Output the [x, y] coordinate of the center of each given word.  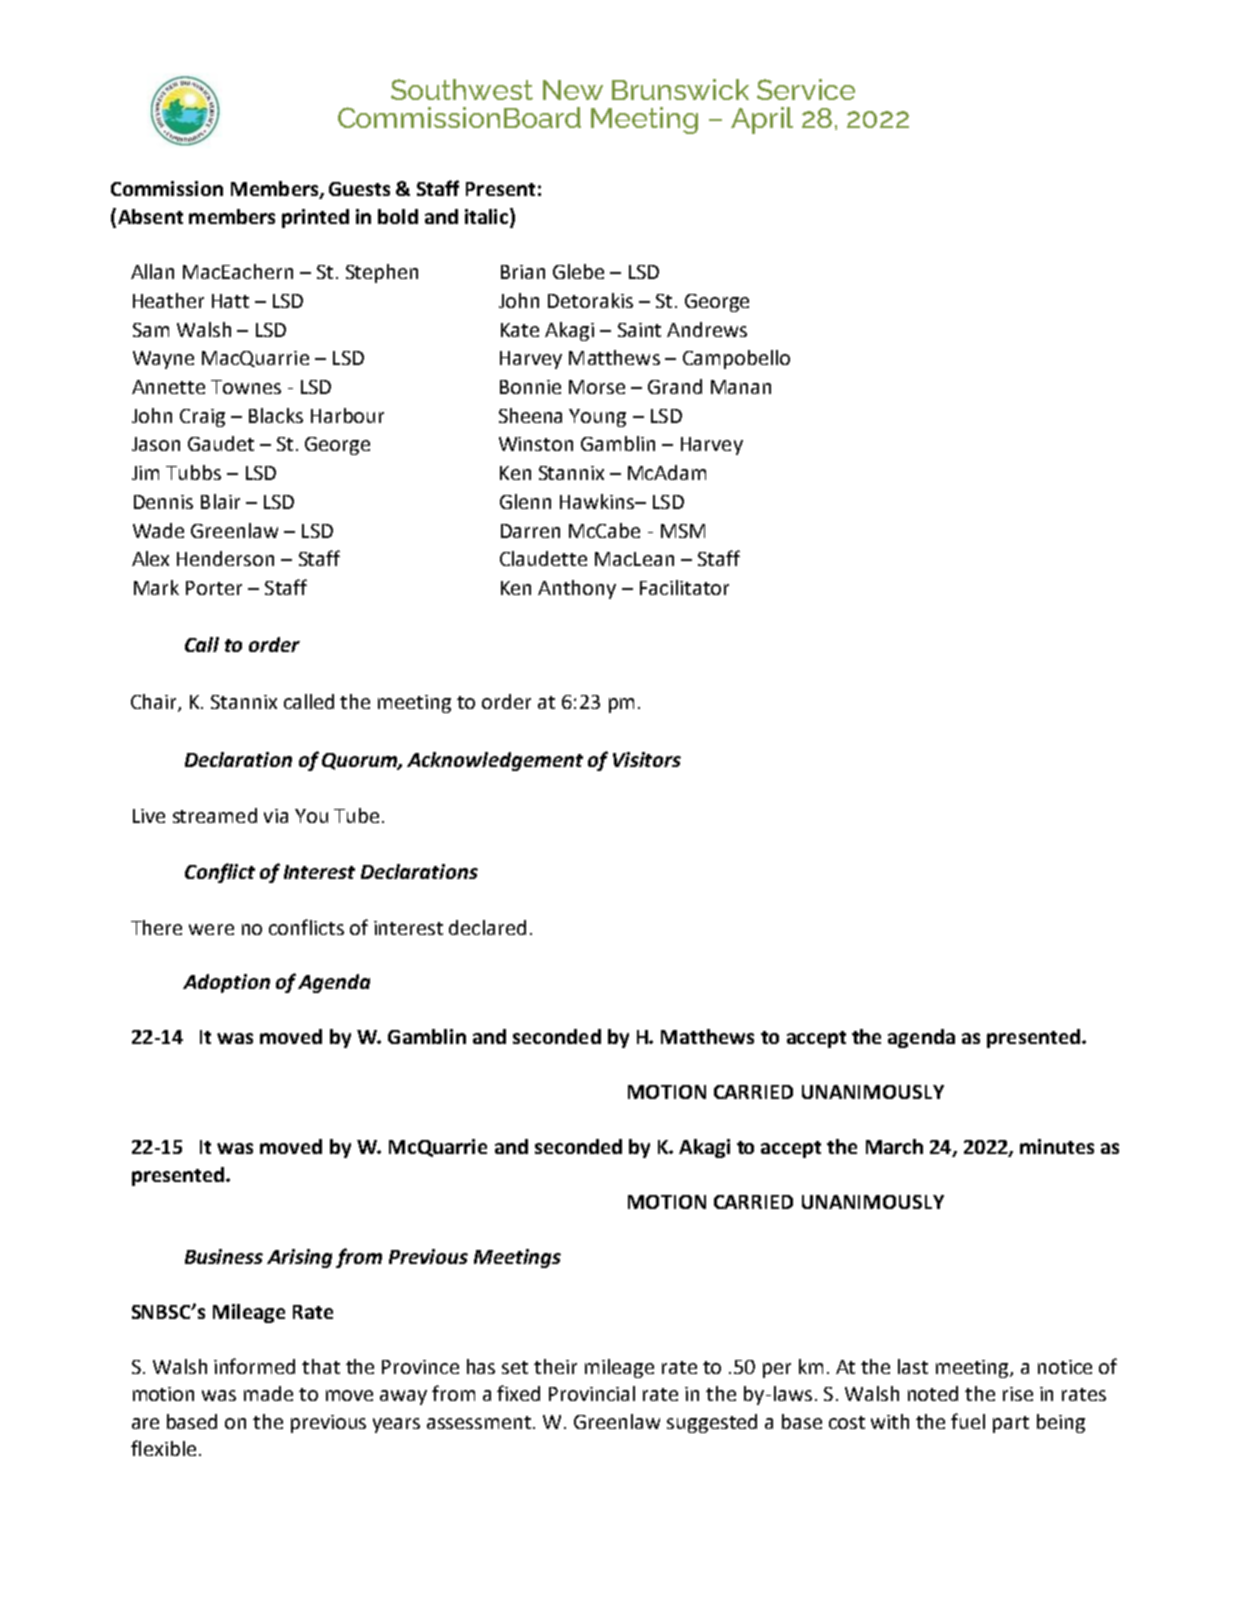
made [268, 1393]
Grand [675, 386]
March [894, 1146]
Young [597, 418]
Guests [359, 189]
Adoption [226, 983]
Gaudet [221, 443]
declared [487, 927]
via [276, 816]
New [573, 90]
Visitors [647, 759]
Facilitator [684, 587]
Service [806, 89]
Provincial [592, 1393]
